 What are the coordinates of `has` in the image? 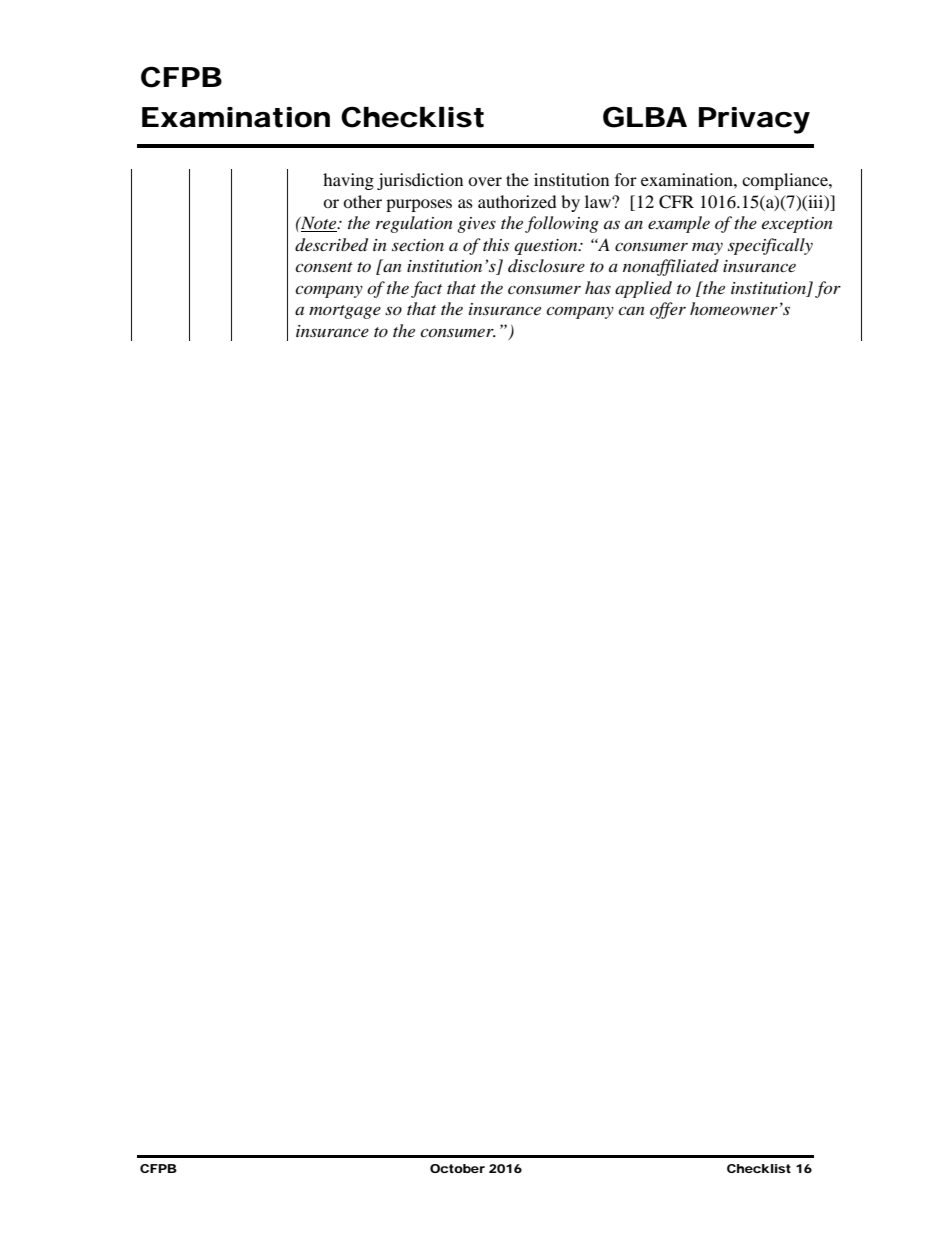 It's located at (598, 287).
